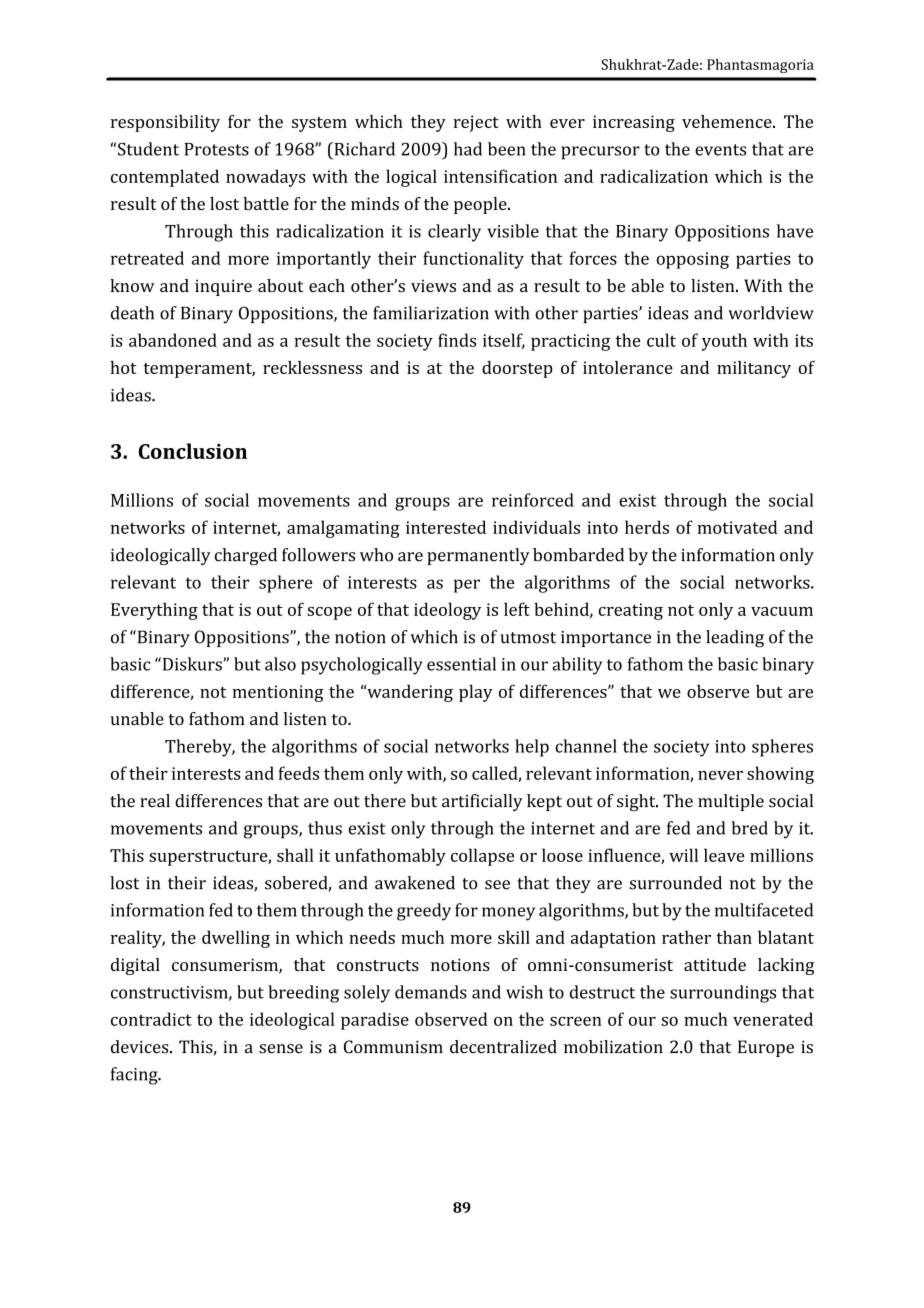 The width and height of the document is (924, 1308). What do you see at coordinates (476, 123) in the document?
I see `reject` at bounding box center [476, 123].
